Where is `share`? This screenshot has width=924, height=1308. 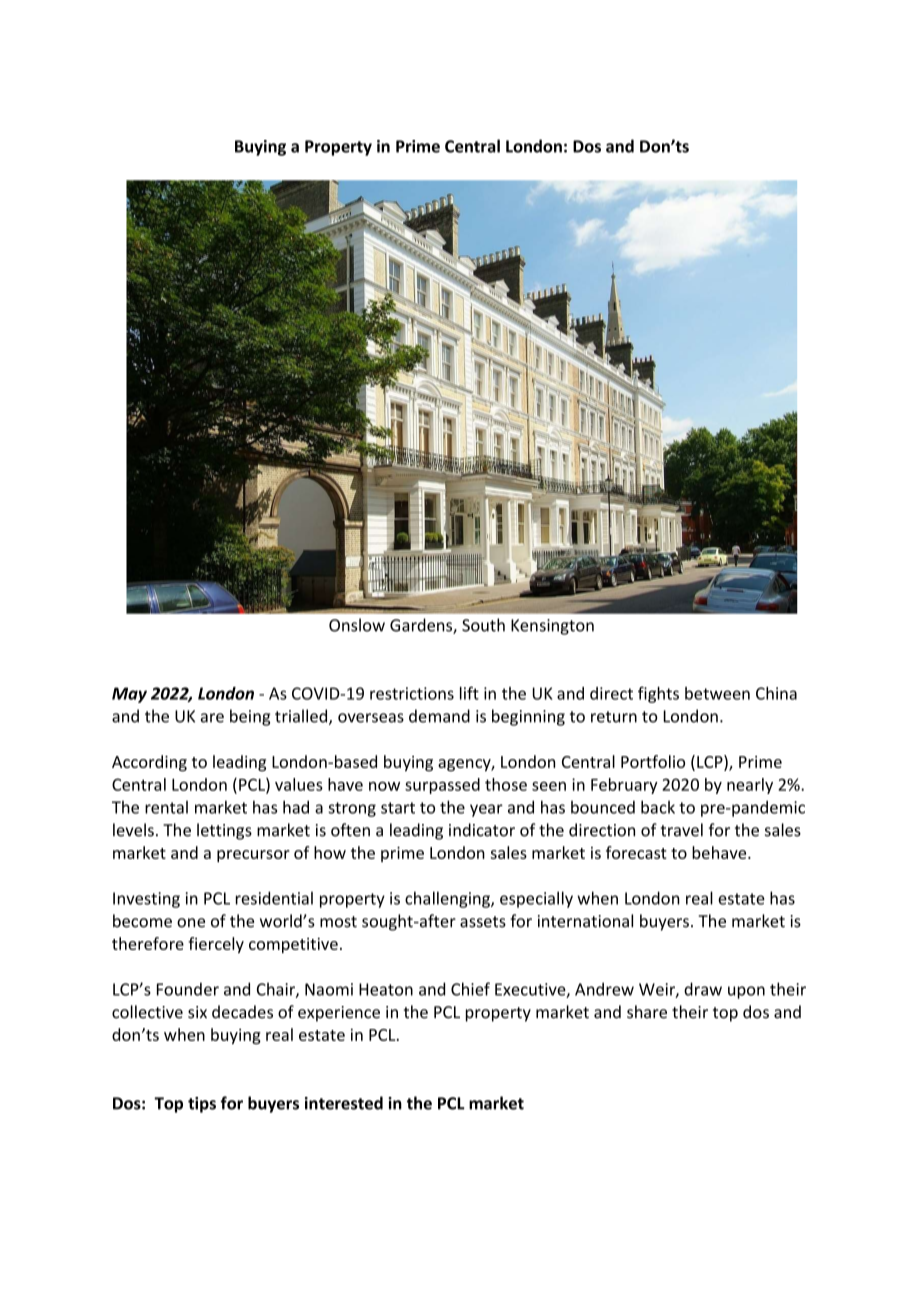
share is located at coordinates (647, 1012).
